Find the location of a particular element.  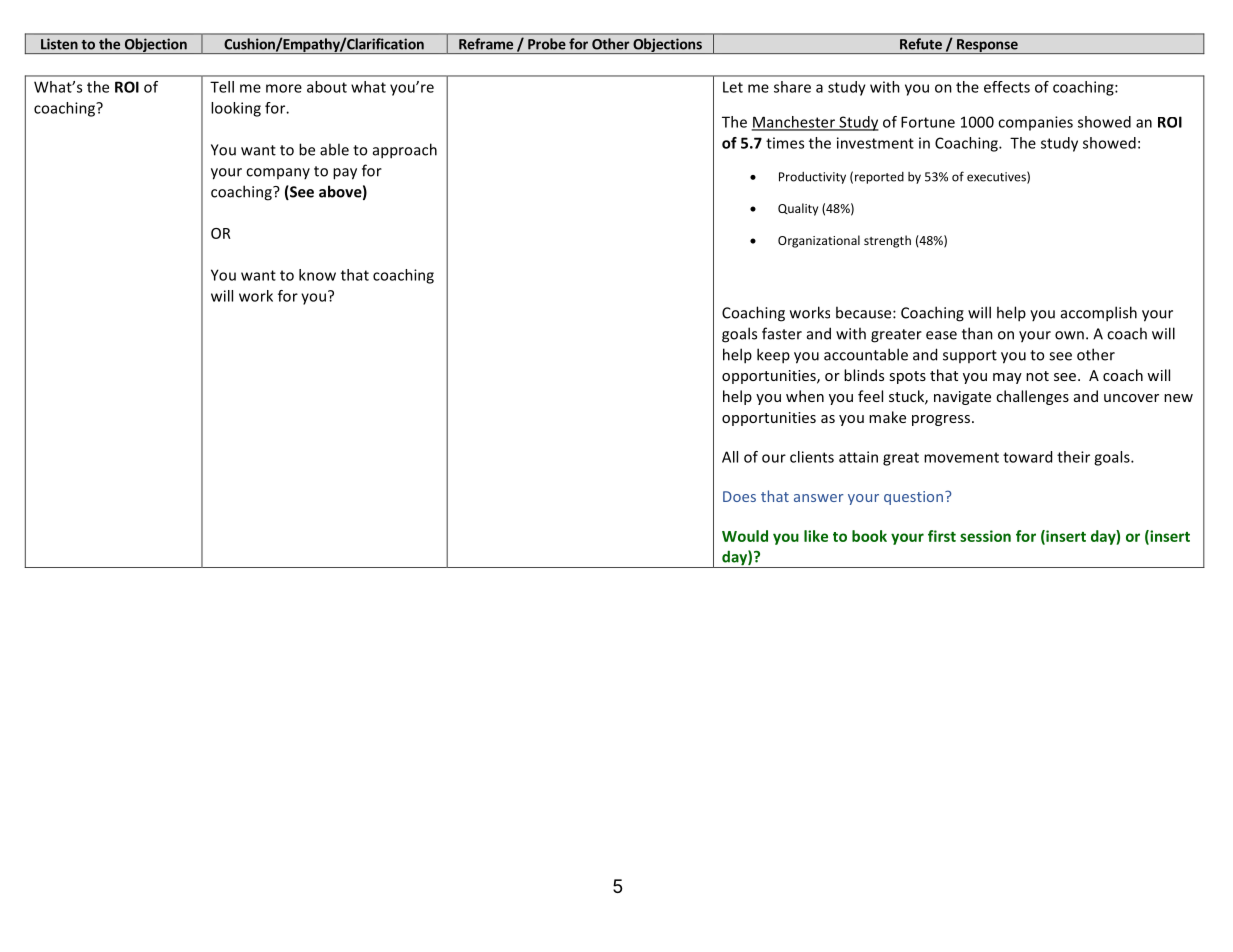

when is located at coordinates (805, 396).
